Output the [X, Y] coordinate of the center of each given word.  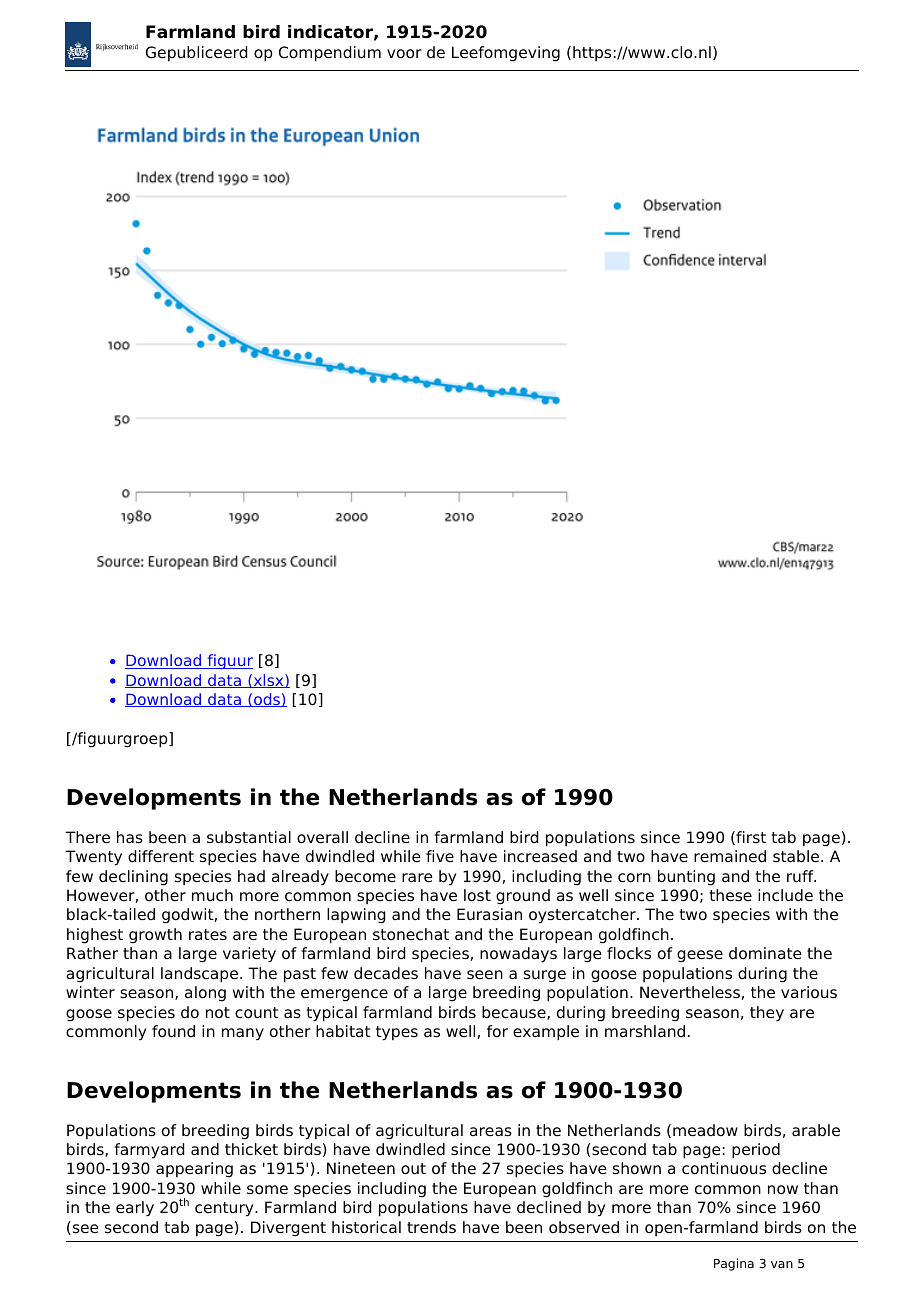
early [135, 1209]
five [440, 856]
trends [431, 1227]
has [130, 837]
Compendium [330, 54]
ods [267, 700]
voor [404, 54]
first [750, 838]
